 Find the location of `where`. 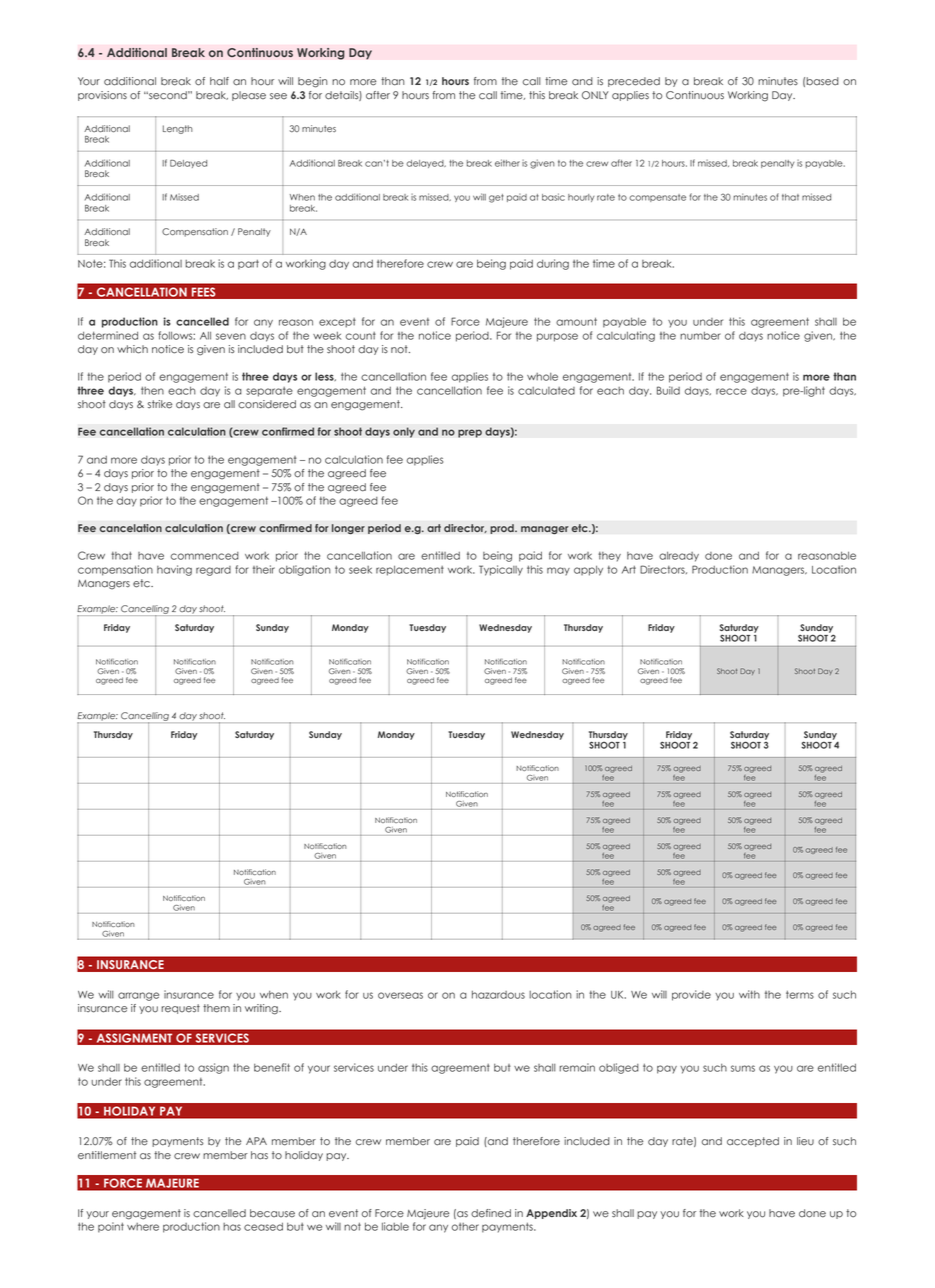

where is located at coordinates (143, 1227).
